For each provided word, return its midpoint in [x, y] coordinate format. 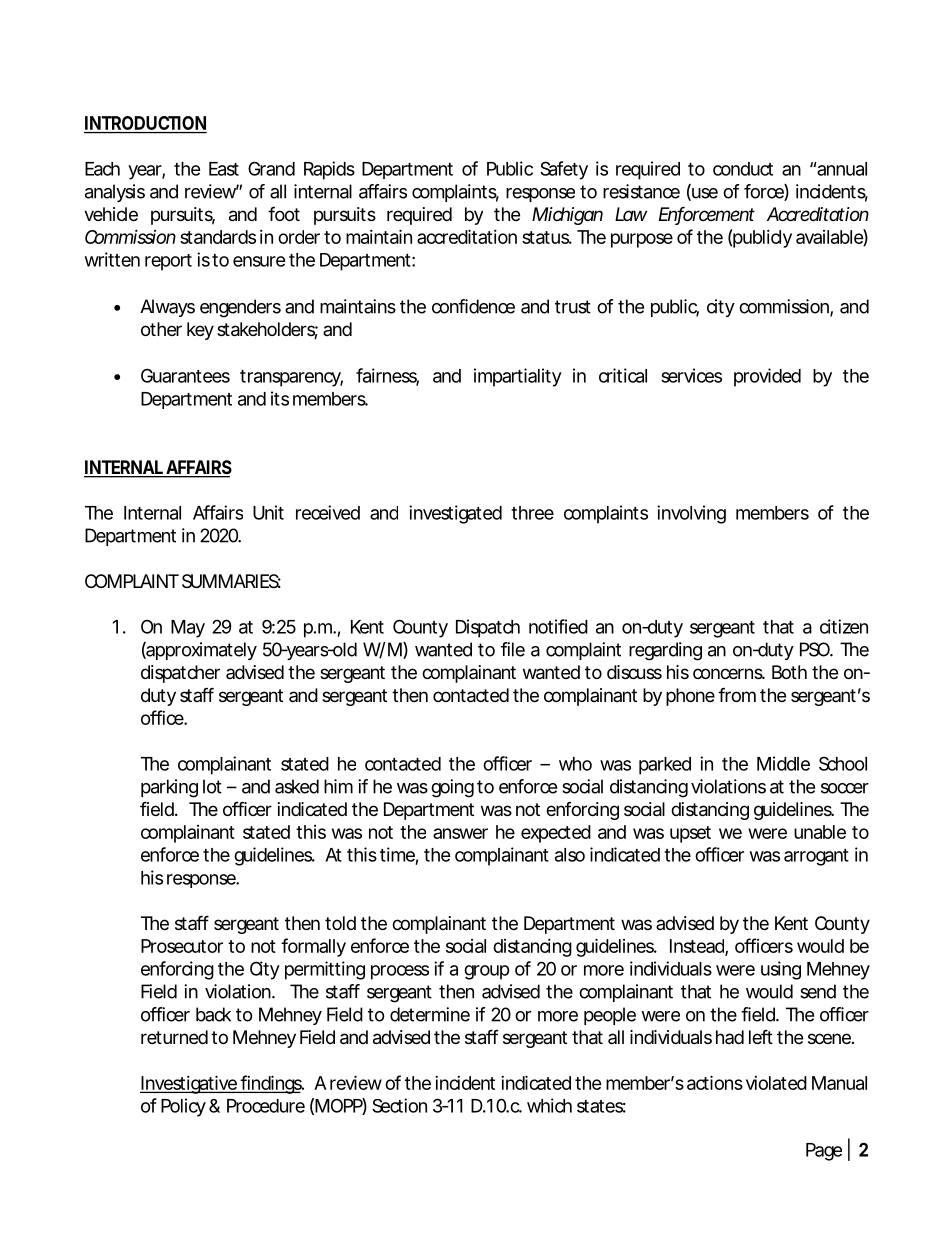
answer [460, 833]
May [188, 629]
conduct [743, 169]
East [224, 169]
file [513, 649]
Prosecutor [182, 946]
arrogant [816, 857]
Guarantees [185, 375]
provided [767, 377]
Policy [183, 1107]
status [547, 237]
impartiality [518, 377]
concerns [729, 673]
